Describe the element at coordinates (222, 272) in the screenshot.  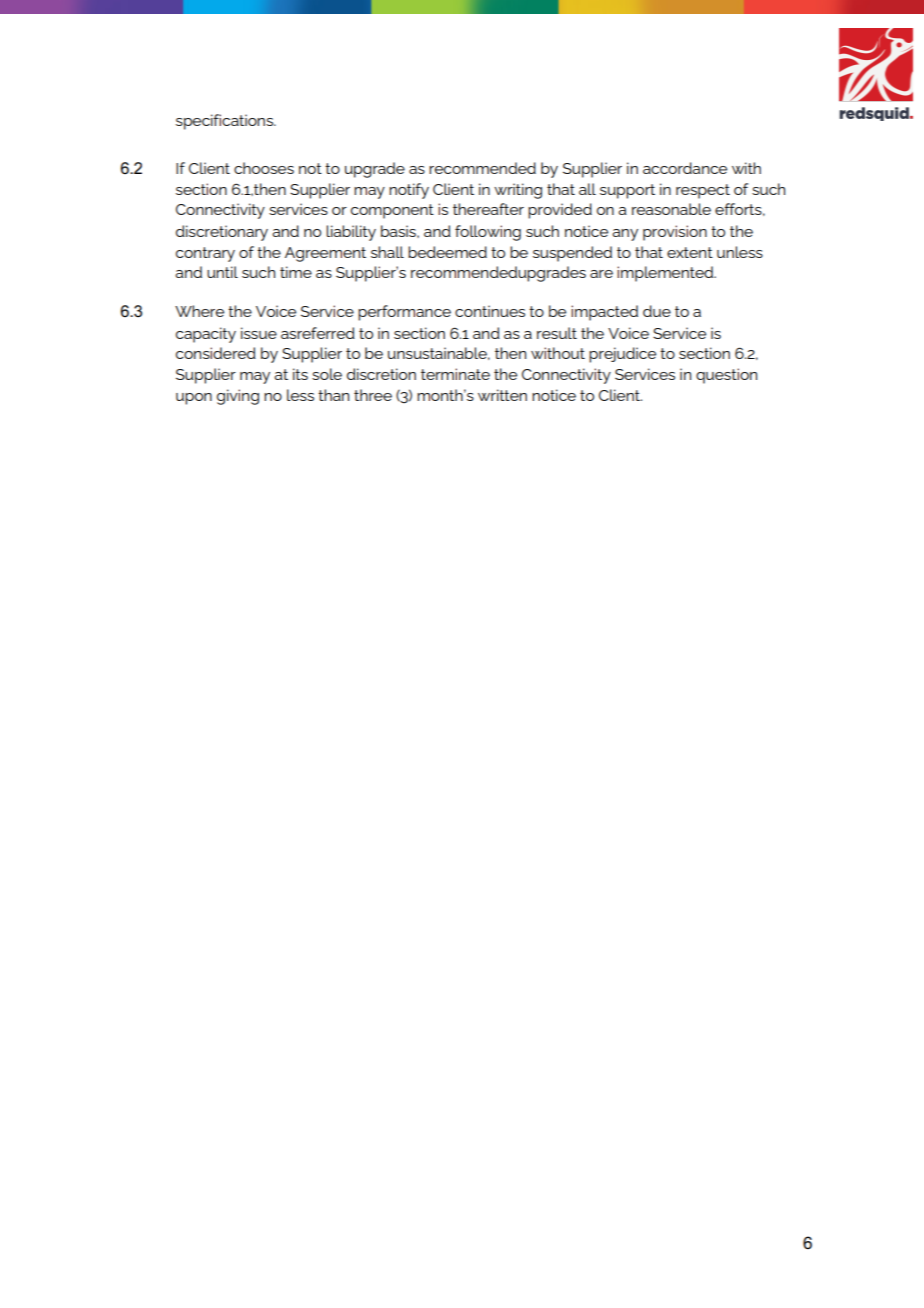
I see `until` at that location.
